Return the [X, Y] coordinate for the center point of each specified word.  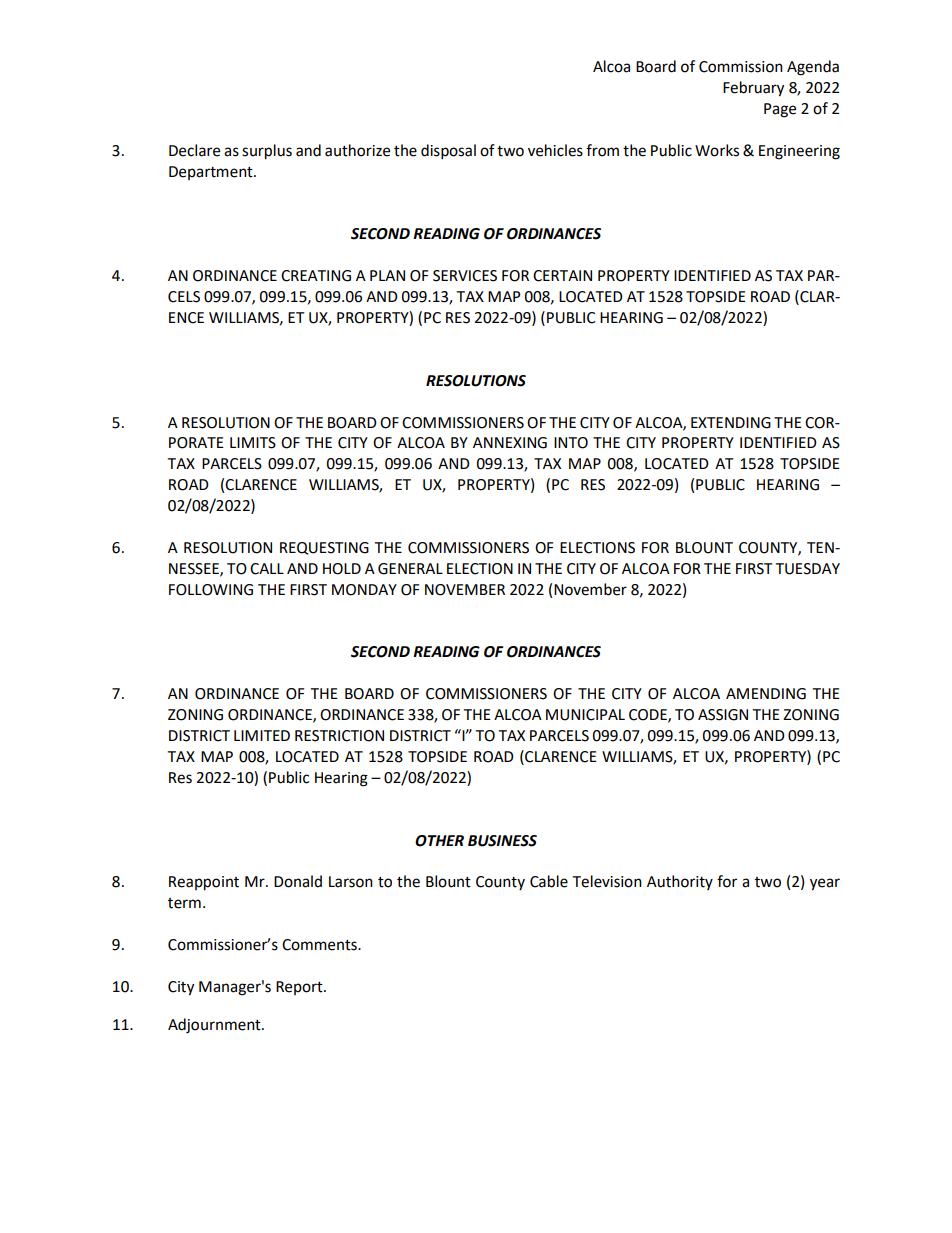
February [753, 89]
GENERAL [410, 569]
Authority [680, 882]
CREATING [316, 276]
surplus [267, 152]
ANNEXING [510, 443]
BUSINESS [502, 841]
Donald [298, 881]
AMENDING [766, 694]
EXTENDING [731, 423]
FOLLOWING [211, 590]
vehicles [555, 150]
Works [717, 150]
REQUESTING [324, 548]
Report [300, 988]
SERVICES [465, 276]
